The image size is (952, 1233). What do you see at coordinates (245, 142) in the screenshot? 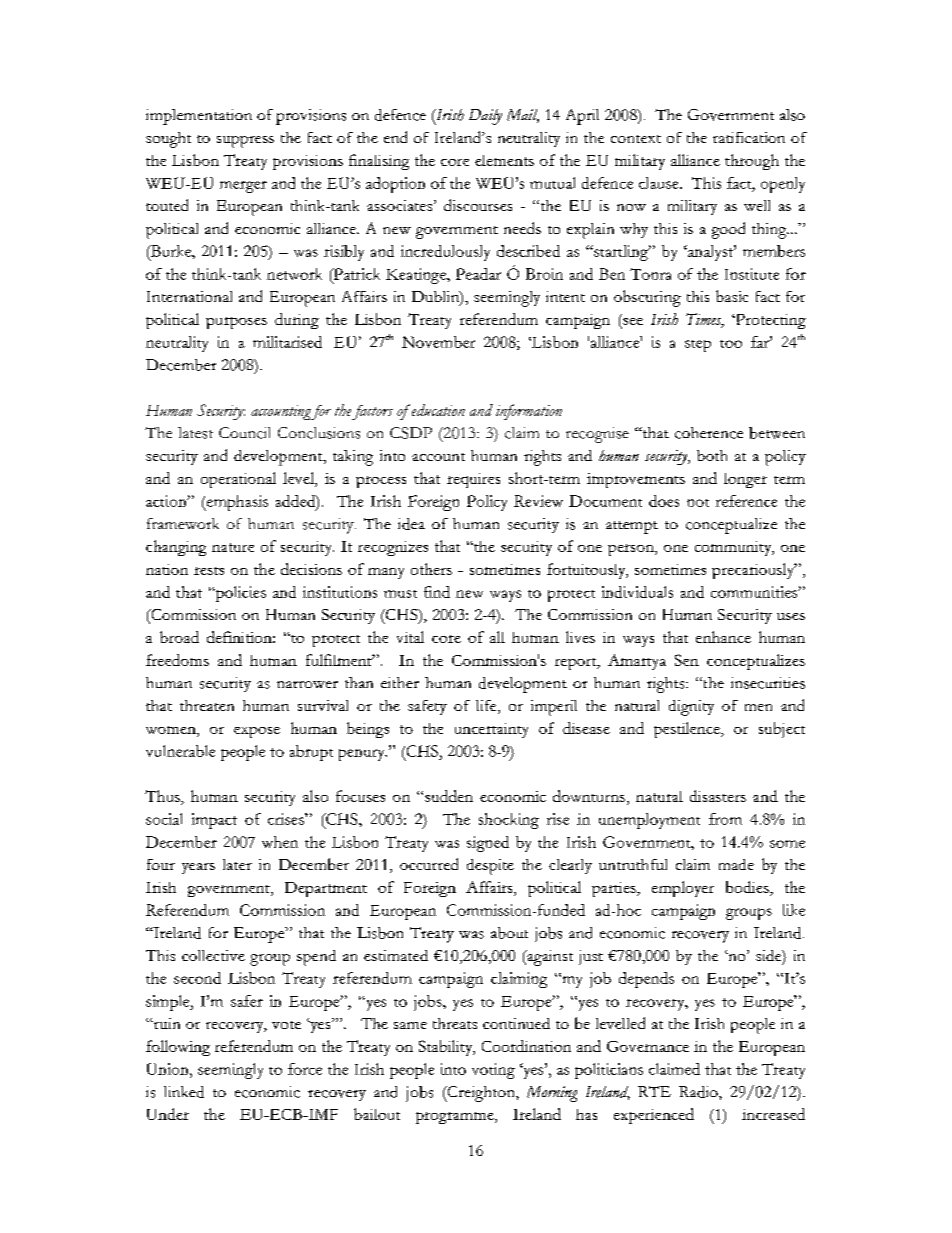
I see `suppress` at bounding box center [245, 142].
